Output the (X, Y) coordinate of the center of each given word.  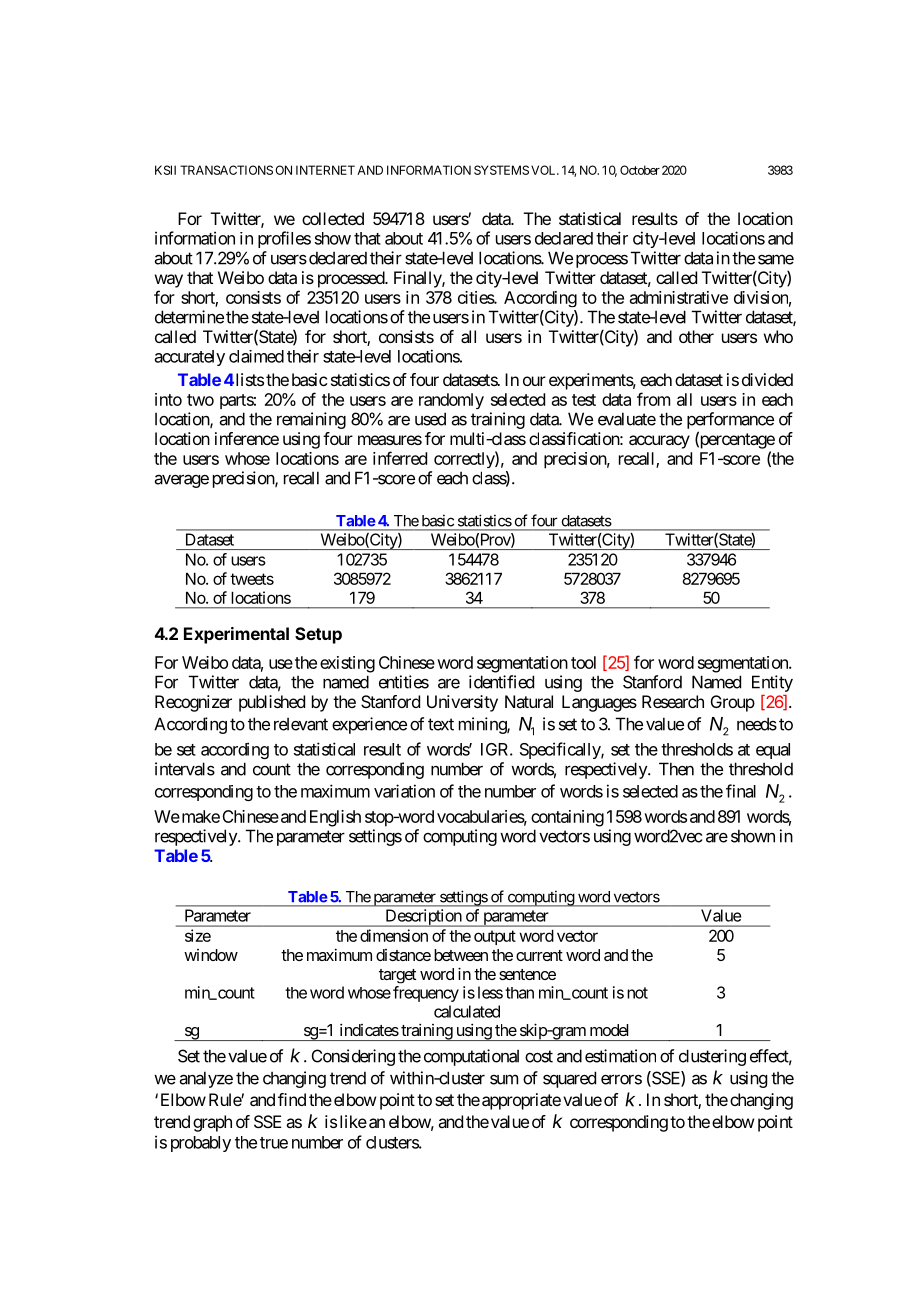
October (640, 170)
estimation (620, 1056)
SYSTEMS (501, 170)
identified (501, 682)
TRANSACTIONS (226, 170)
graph (212, 1123)
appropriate (521, 1101)
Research (673, 701)
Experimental (236, 635)
